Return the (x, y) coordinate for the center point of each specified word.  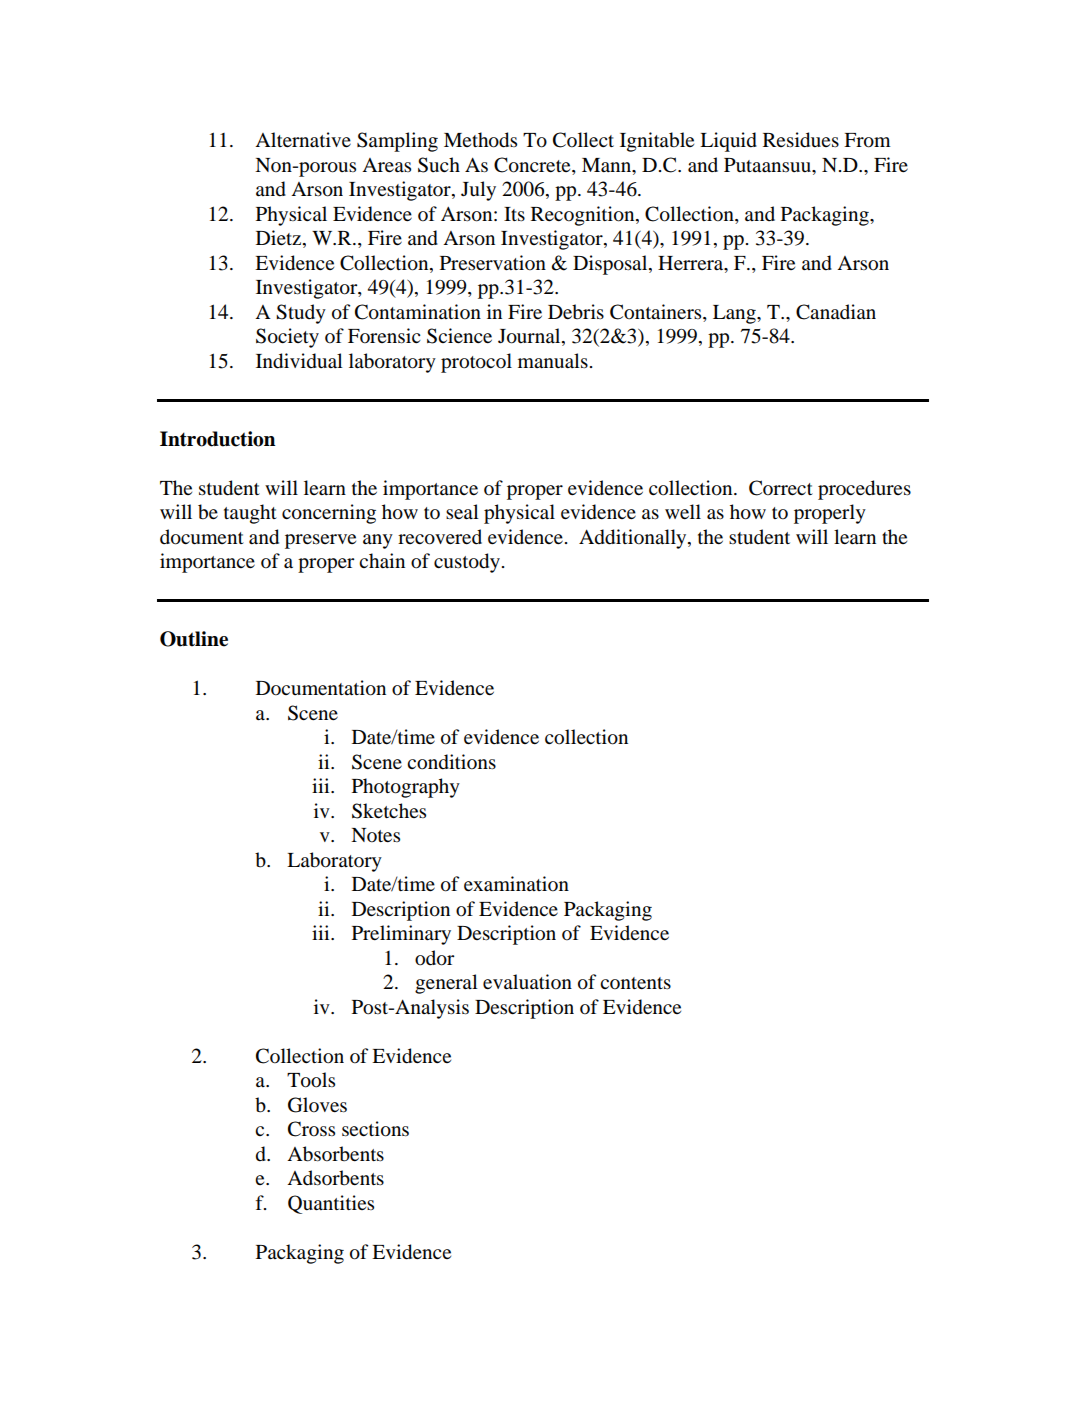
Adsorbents (335, 1178)
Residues (801, 140)
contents (635, 983)
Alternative (303, 139)
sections (375, 1129)
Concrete (533, 166)
